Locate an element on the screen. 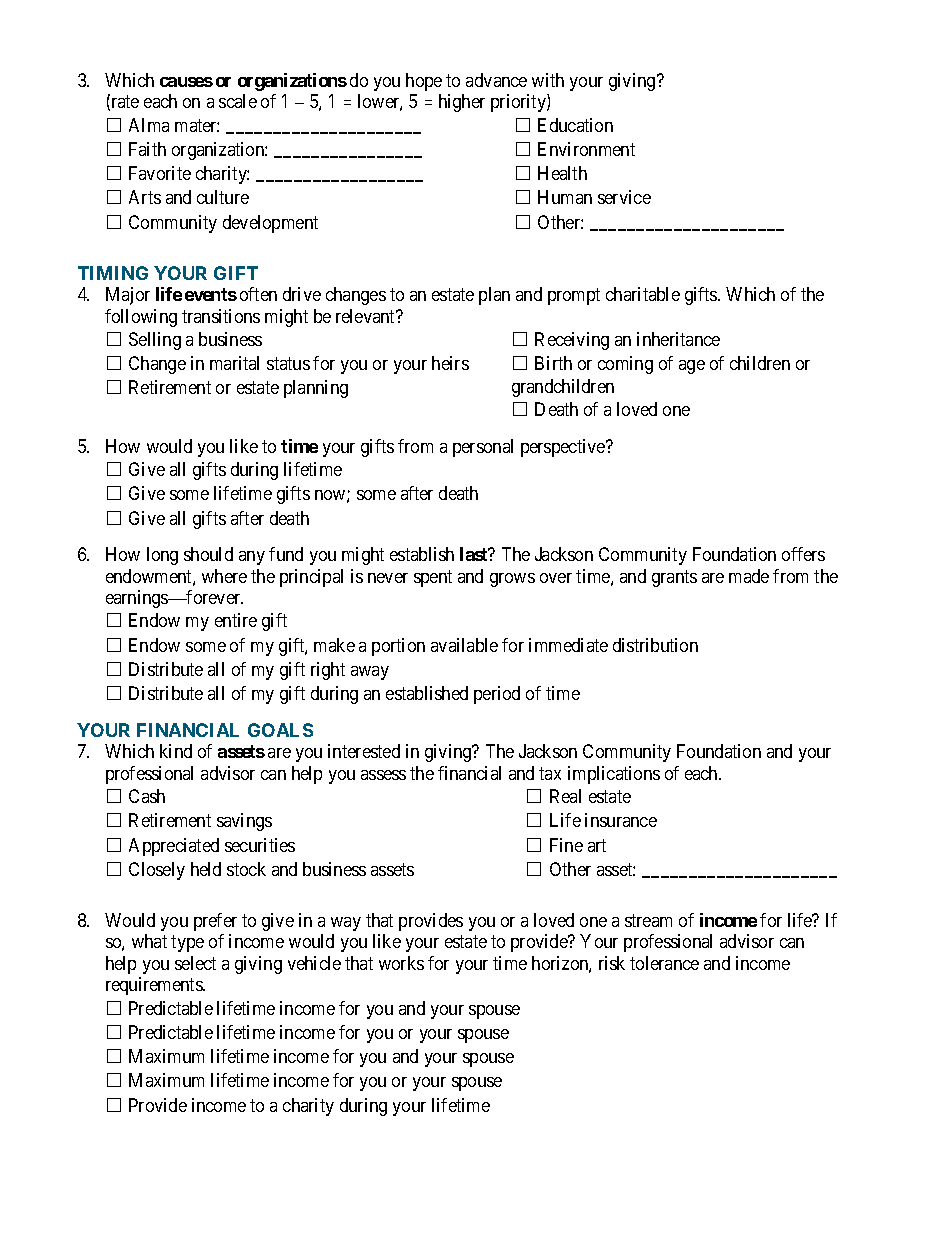  made is located at coordinates (749, 576).
